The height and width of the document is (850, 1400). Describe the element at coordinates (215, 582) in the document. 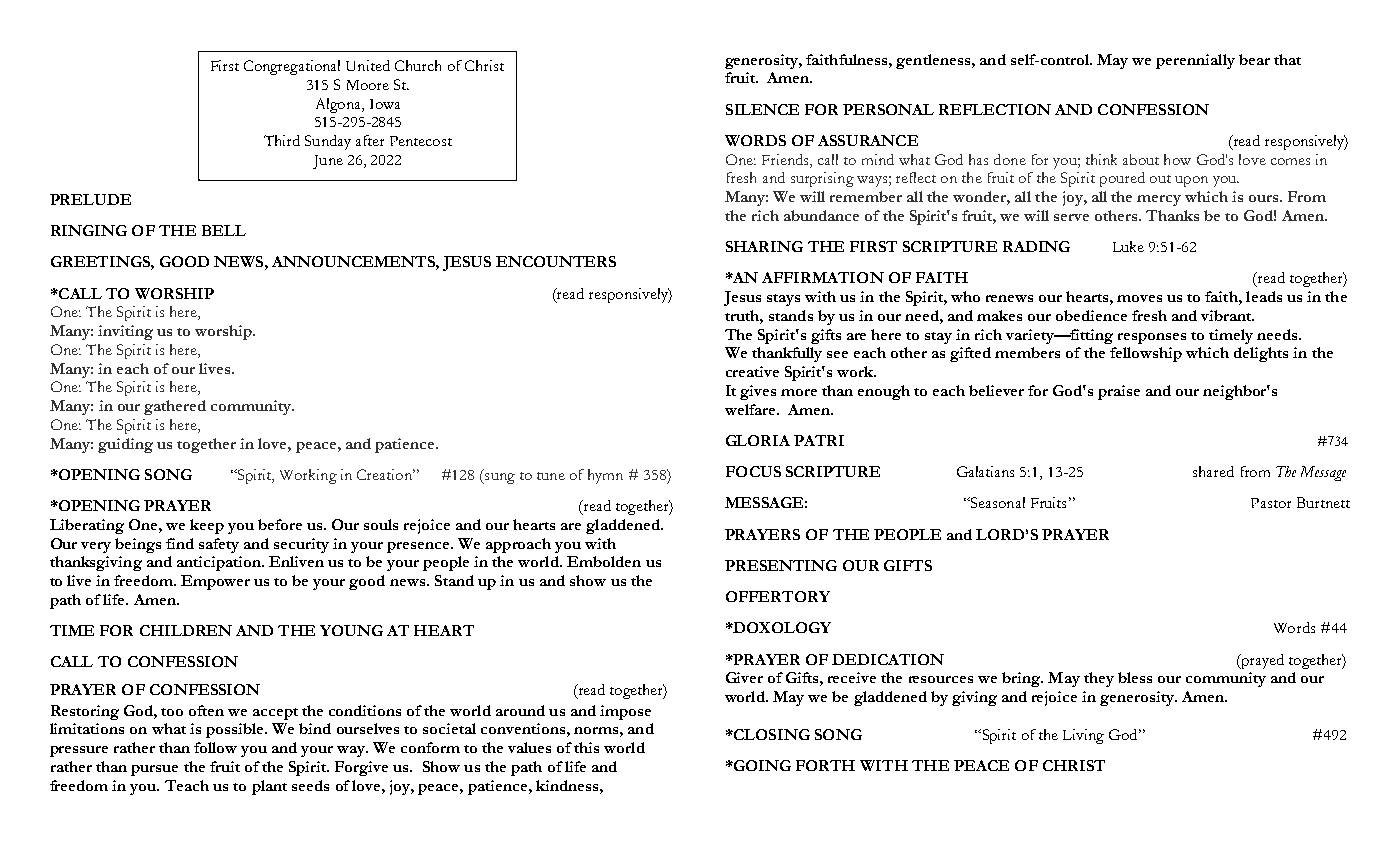

I see `Empower` at that location.
